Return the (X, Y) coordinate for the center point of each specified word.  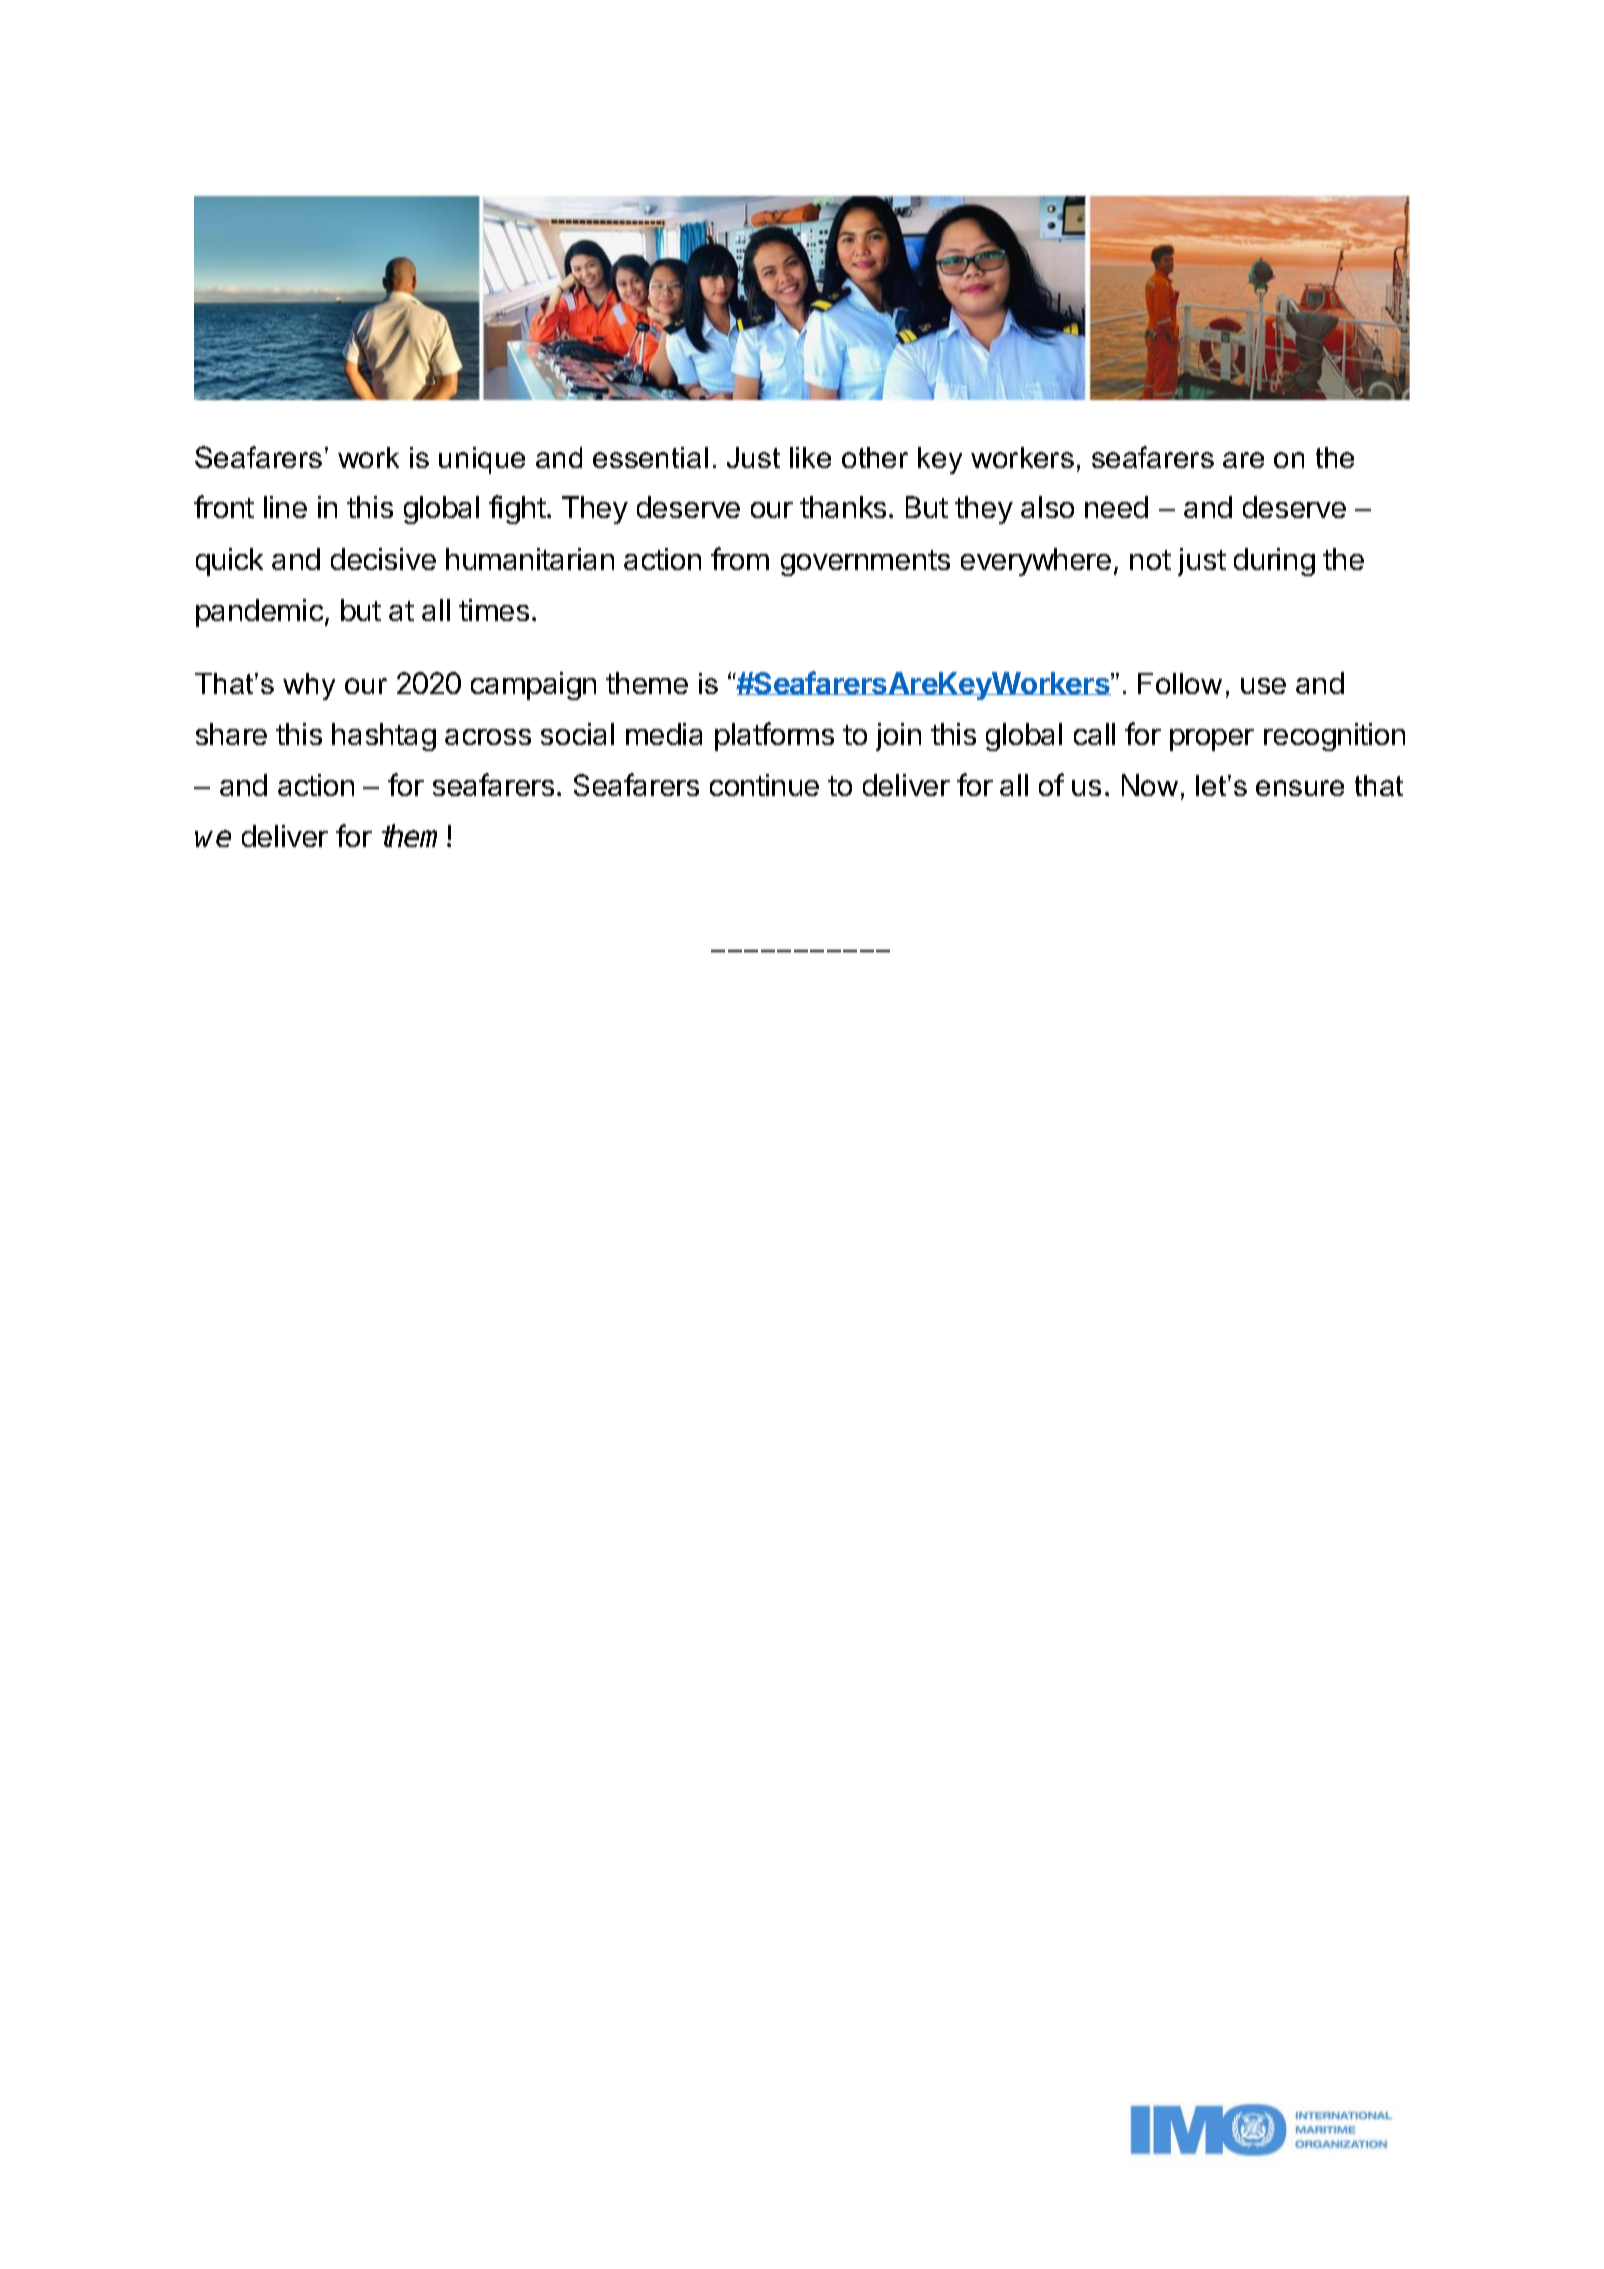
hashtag (384, 737)
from (740, 558)
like (810, 457)
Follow (1180, 683)
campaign (533, 686)
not (1150, 560)
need (1116, 507)
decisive (383, 559)
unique (482, 460)
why (309, 686)
